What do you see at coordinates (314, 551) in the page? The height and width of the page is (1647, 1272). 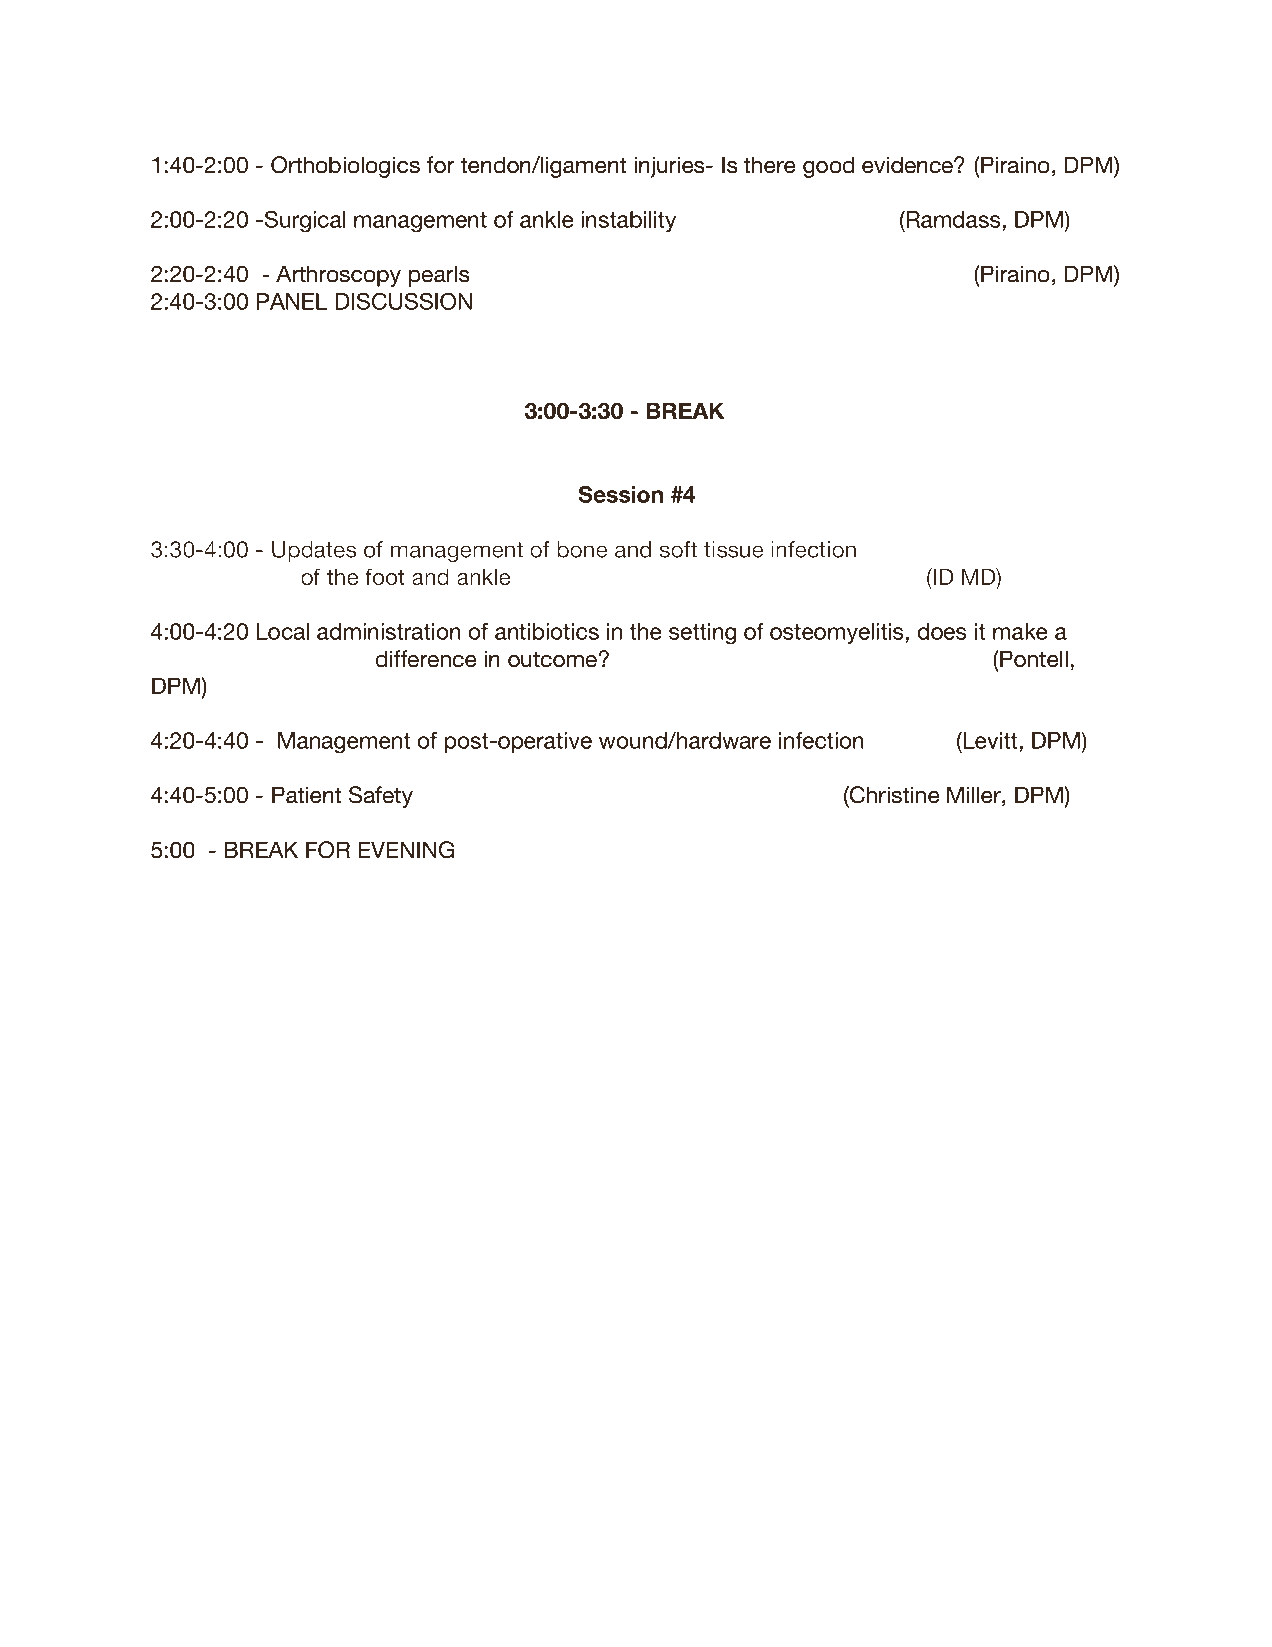 I see `Updates` at bounding box center [314, 551].
